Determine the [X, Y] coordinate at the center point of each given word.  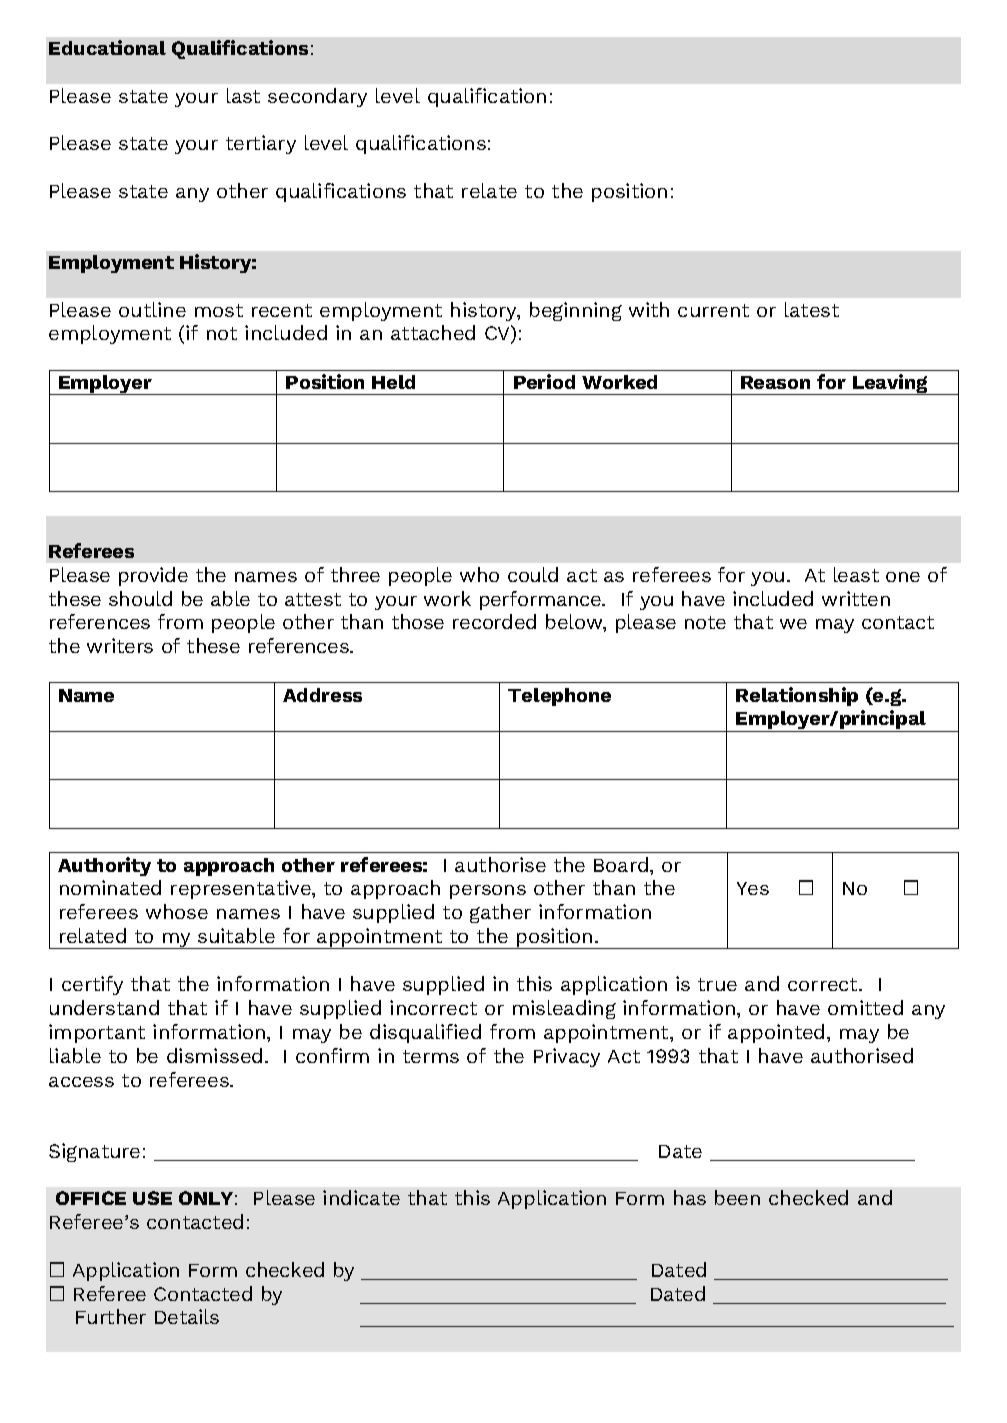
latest [812, 309]
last [243, 95]
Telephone [559, 697]
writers [120, 645]
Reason [775, 382]
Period [544, 381]
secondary [317, 97]
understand [104, 1007]
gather [500, 913]
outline [152, 309]
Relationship [797, 696]
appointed [776, 1033]
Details [187, 1316]
